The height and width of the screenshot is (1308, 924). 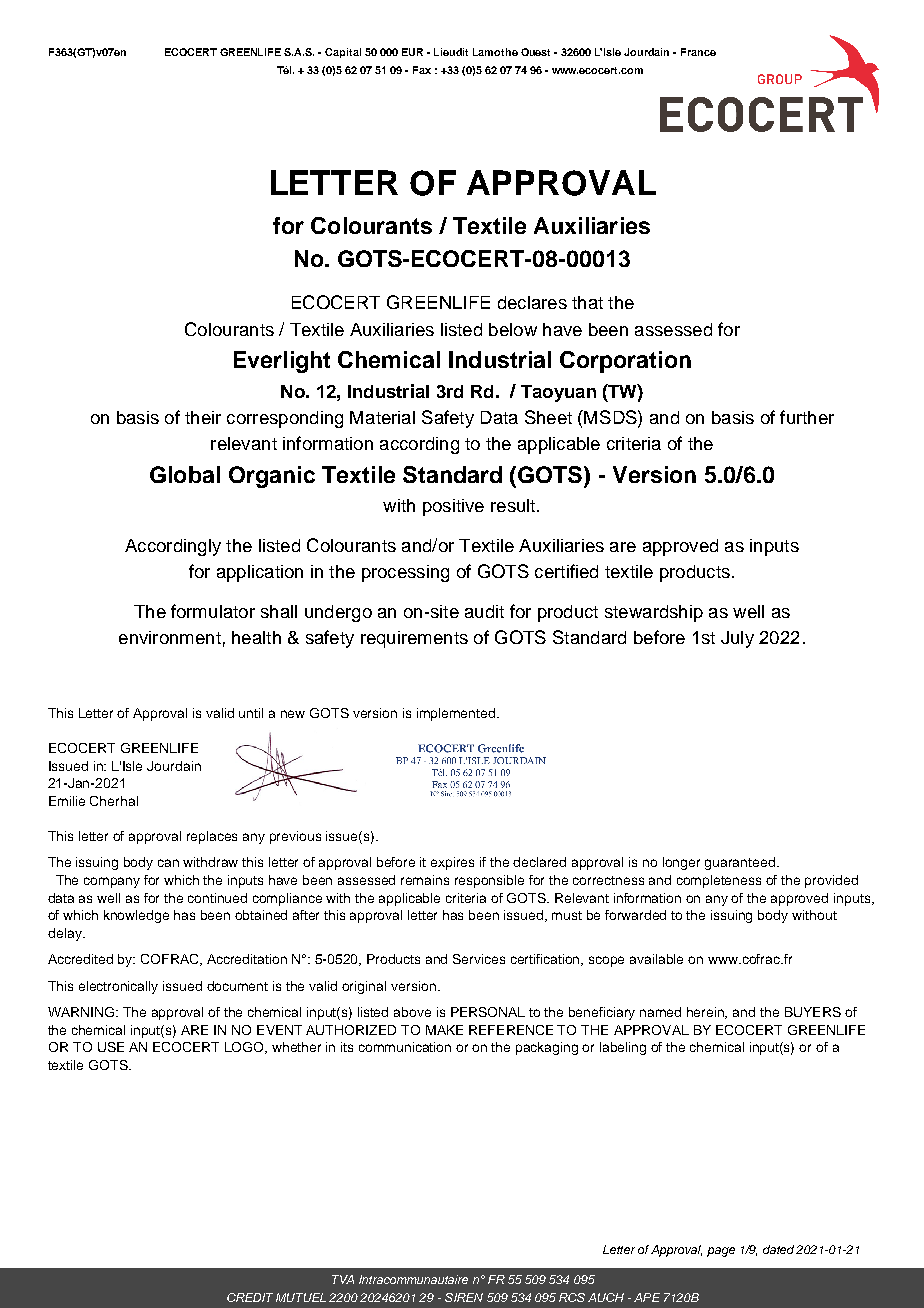 I want to click on positive, so click(x=453, y=507).
